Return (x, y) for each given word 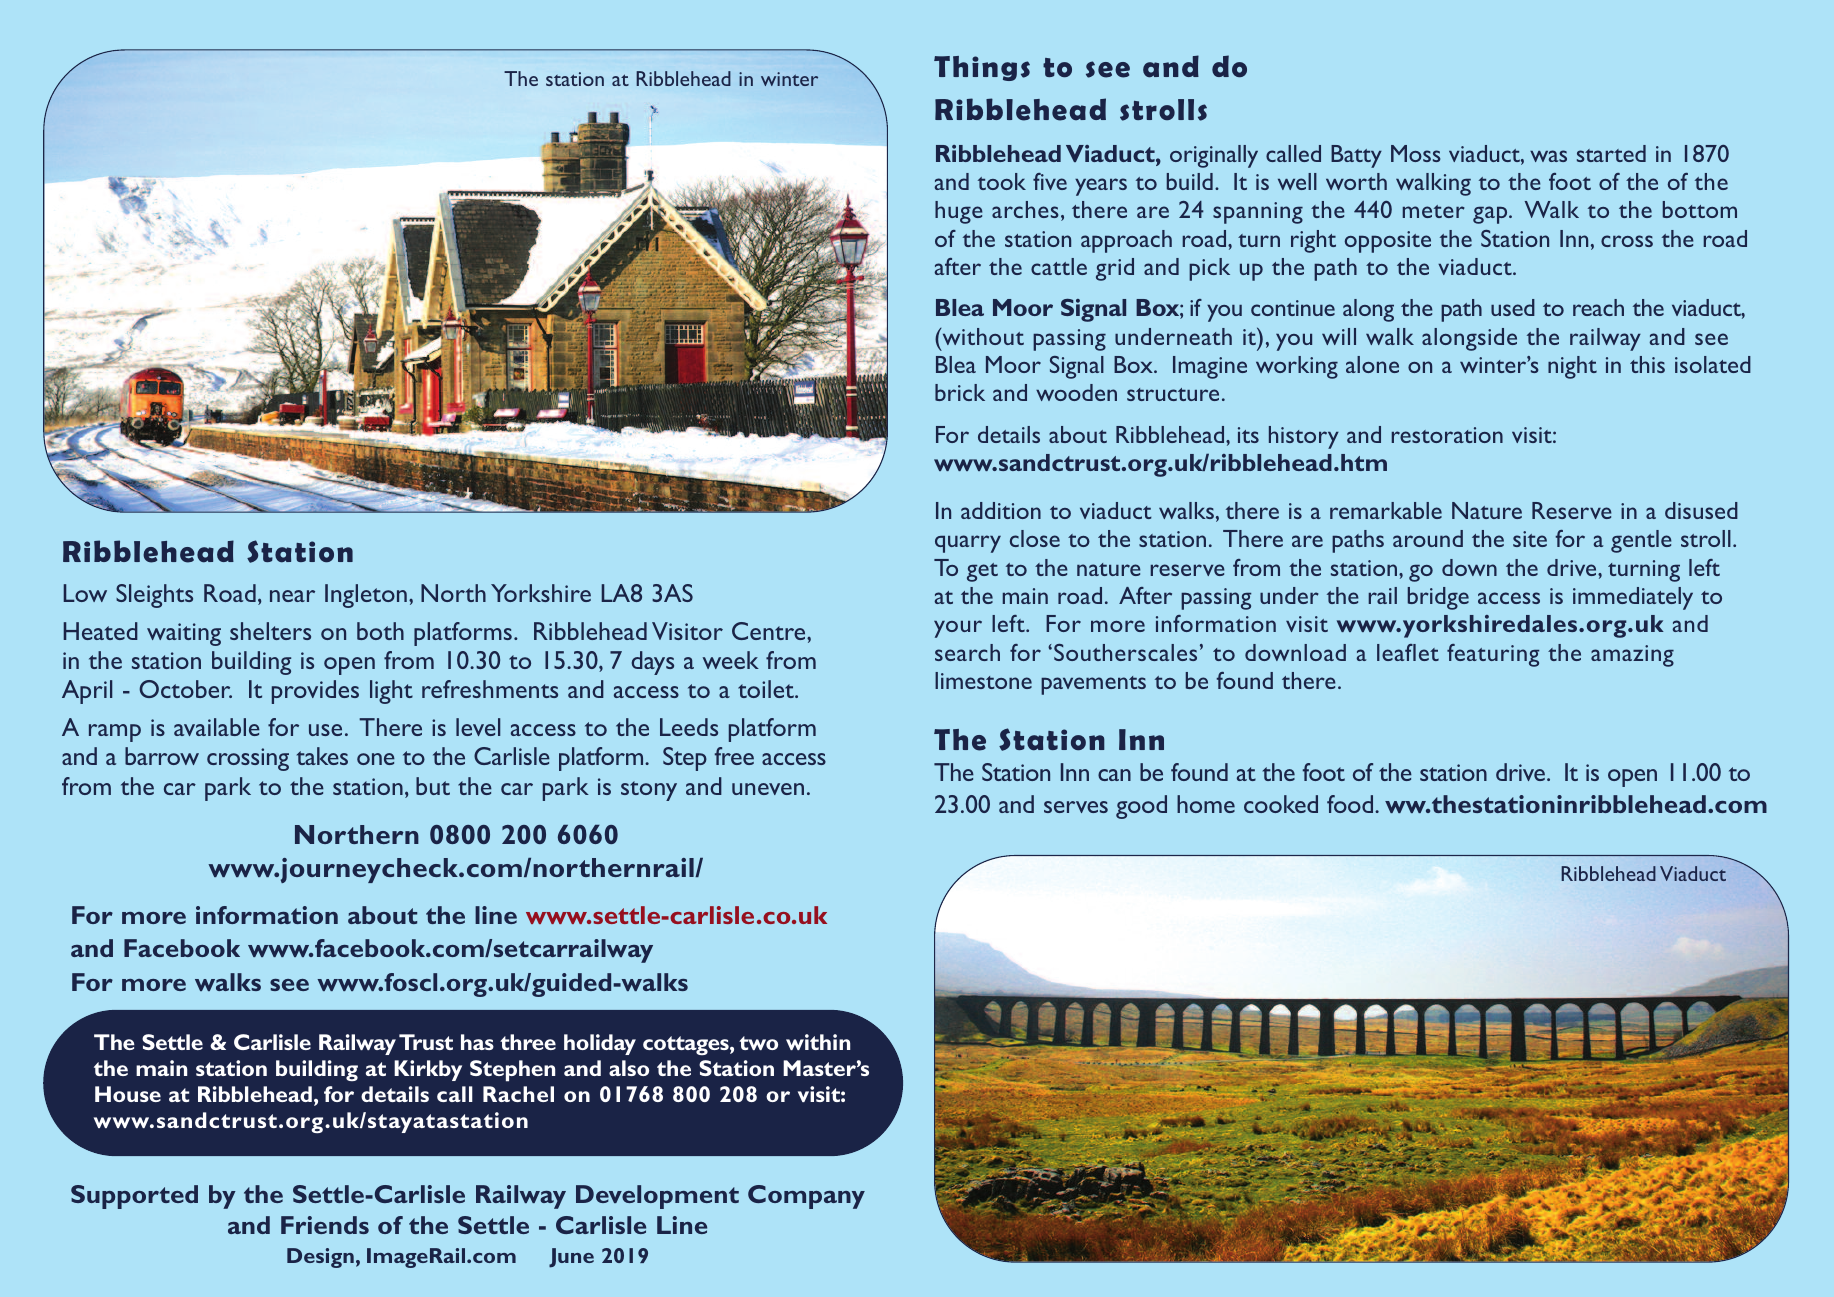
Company (806, 1197)
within (818, 1042)
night (1572, 367)
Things (982, 68)
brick (960, 392)
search (967, 652)
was (1548, 156)
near (292, 596)
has (477, 1042)
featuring (1493, 655)
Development (657, 1197)
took (1002, 181)
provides (315, 692)
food (1351, 804)
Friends (325, 1225)
